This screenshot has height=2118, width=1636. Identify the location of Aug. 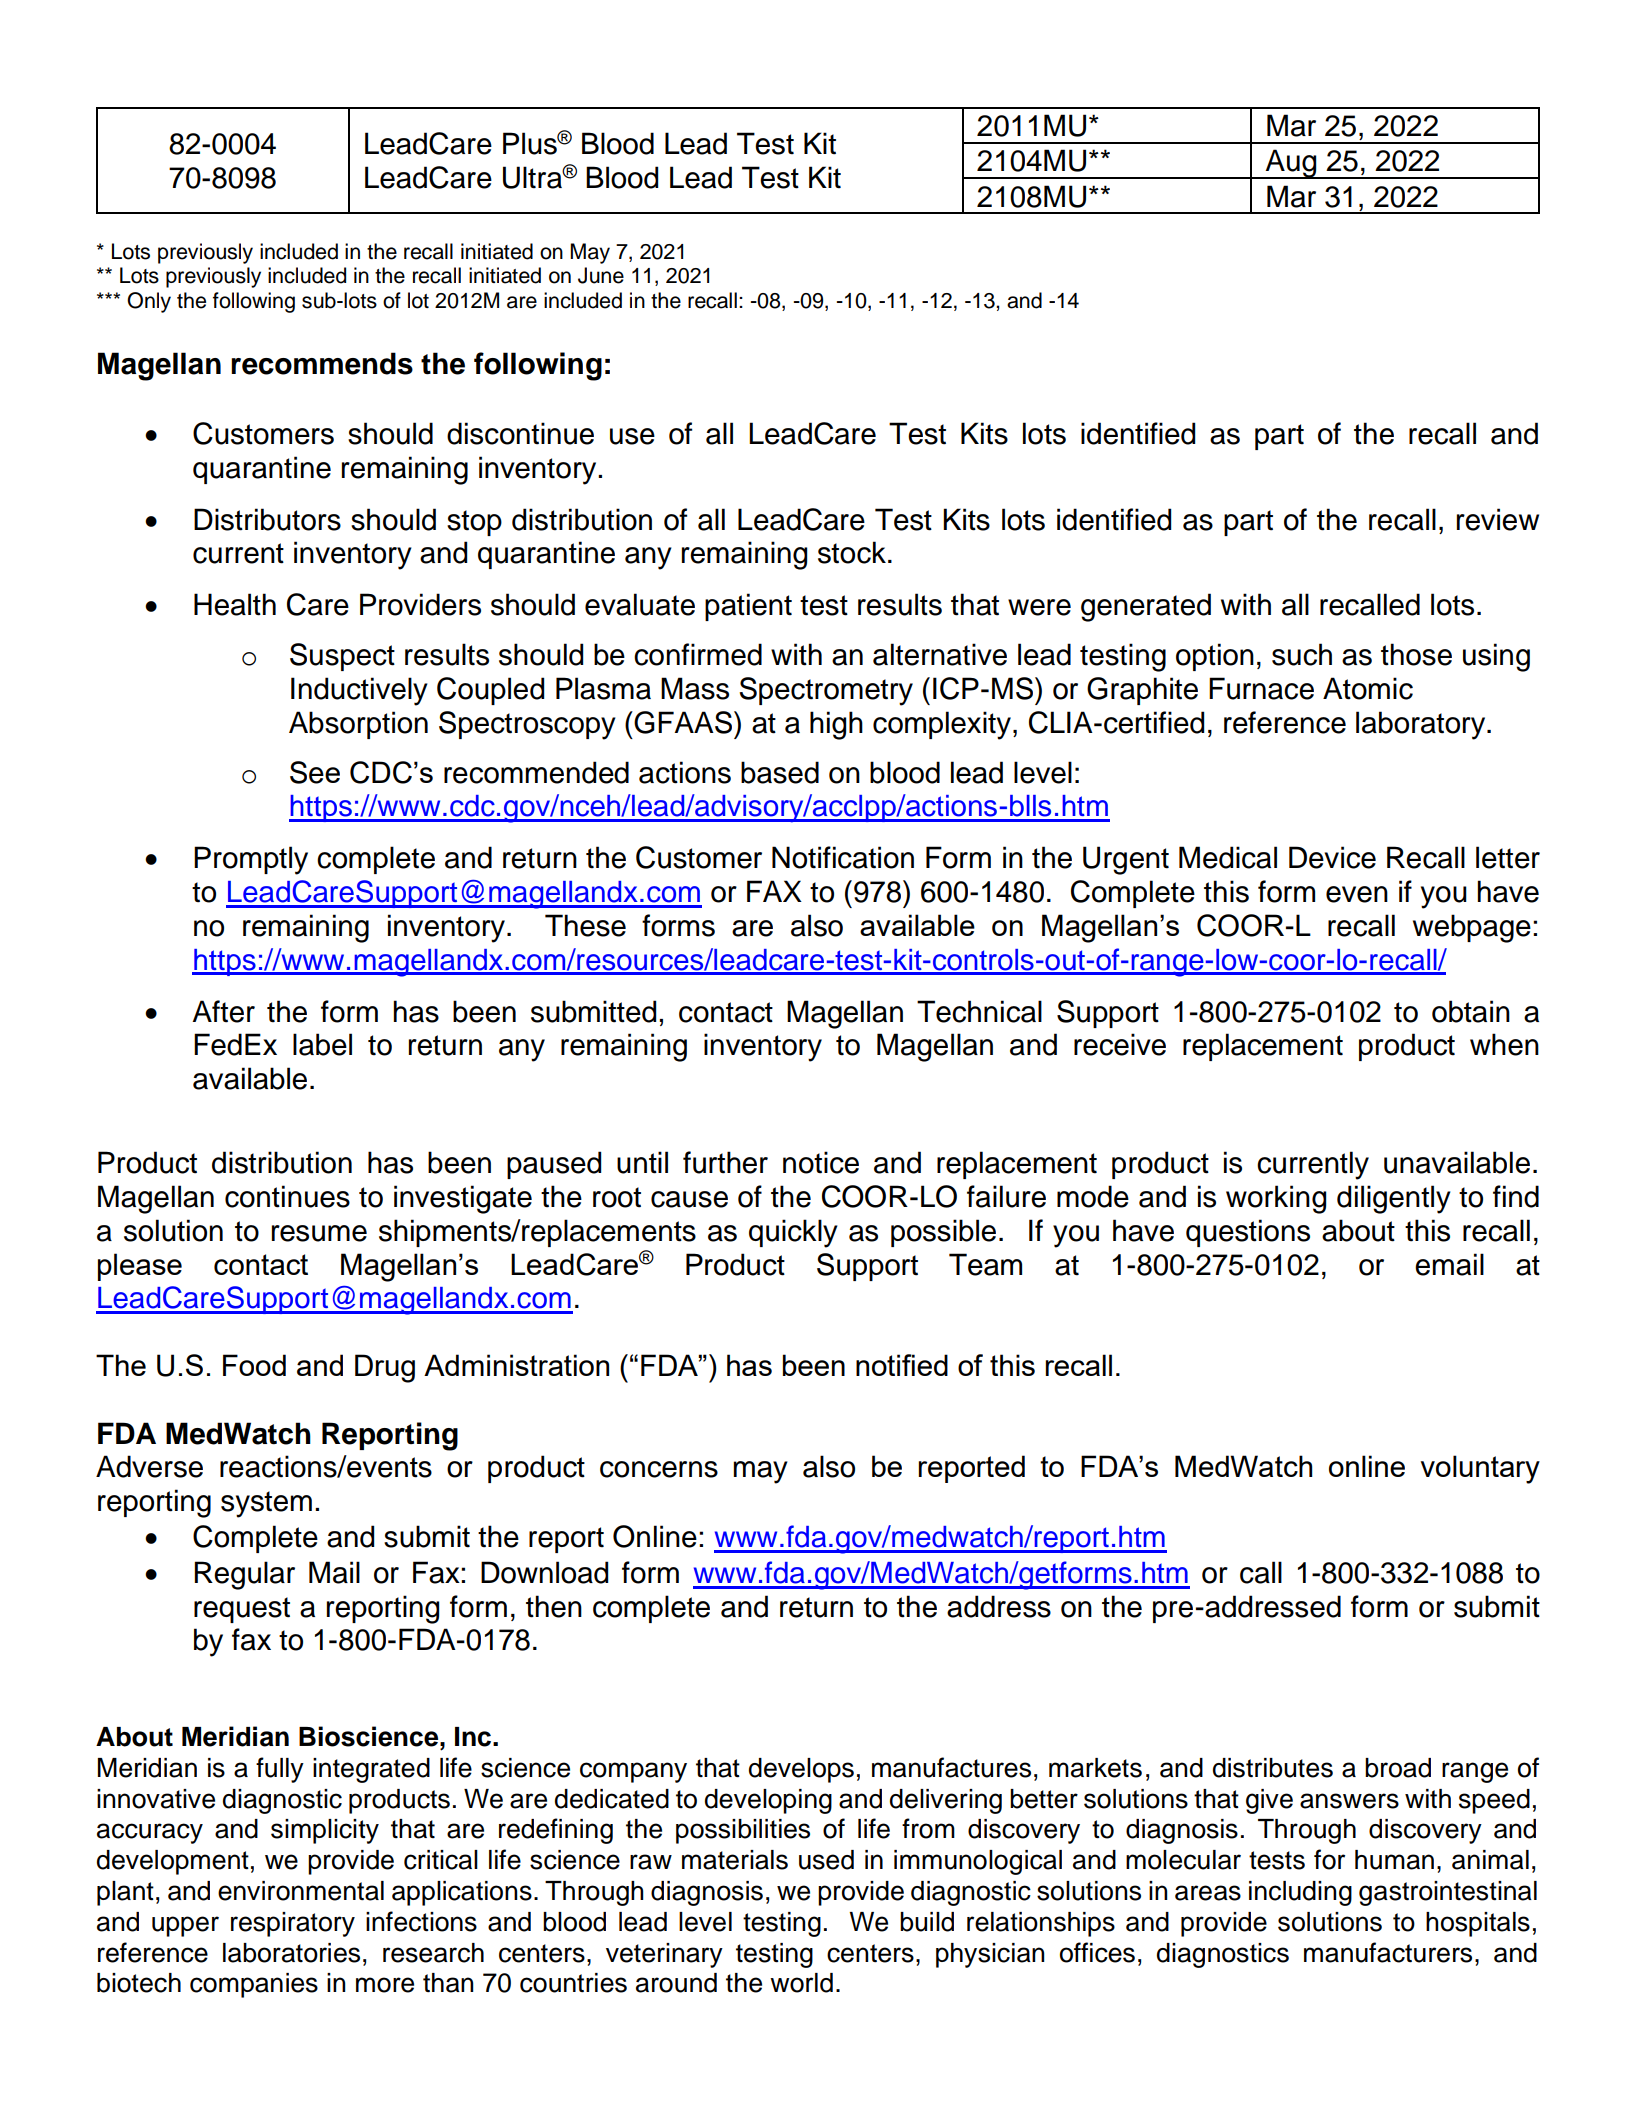
(1291, 164).
